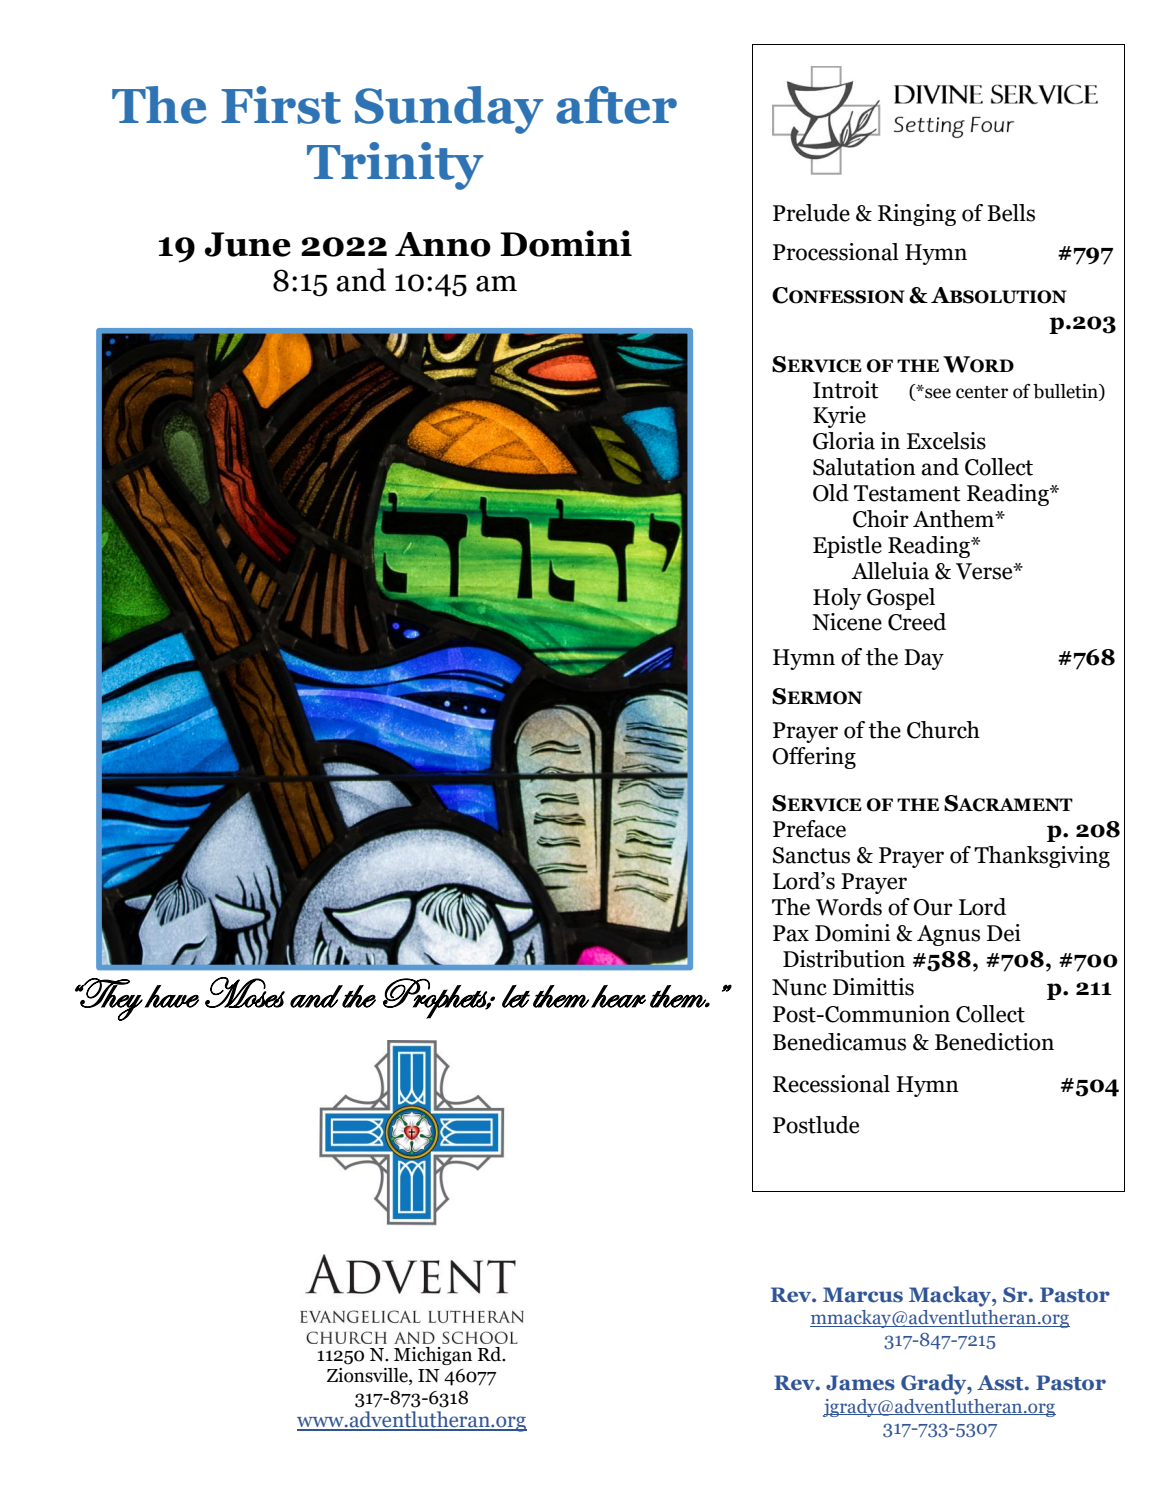 The image size is (1160, 1502). I want to click on Moses, so click(245, 992).
